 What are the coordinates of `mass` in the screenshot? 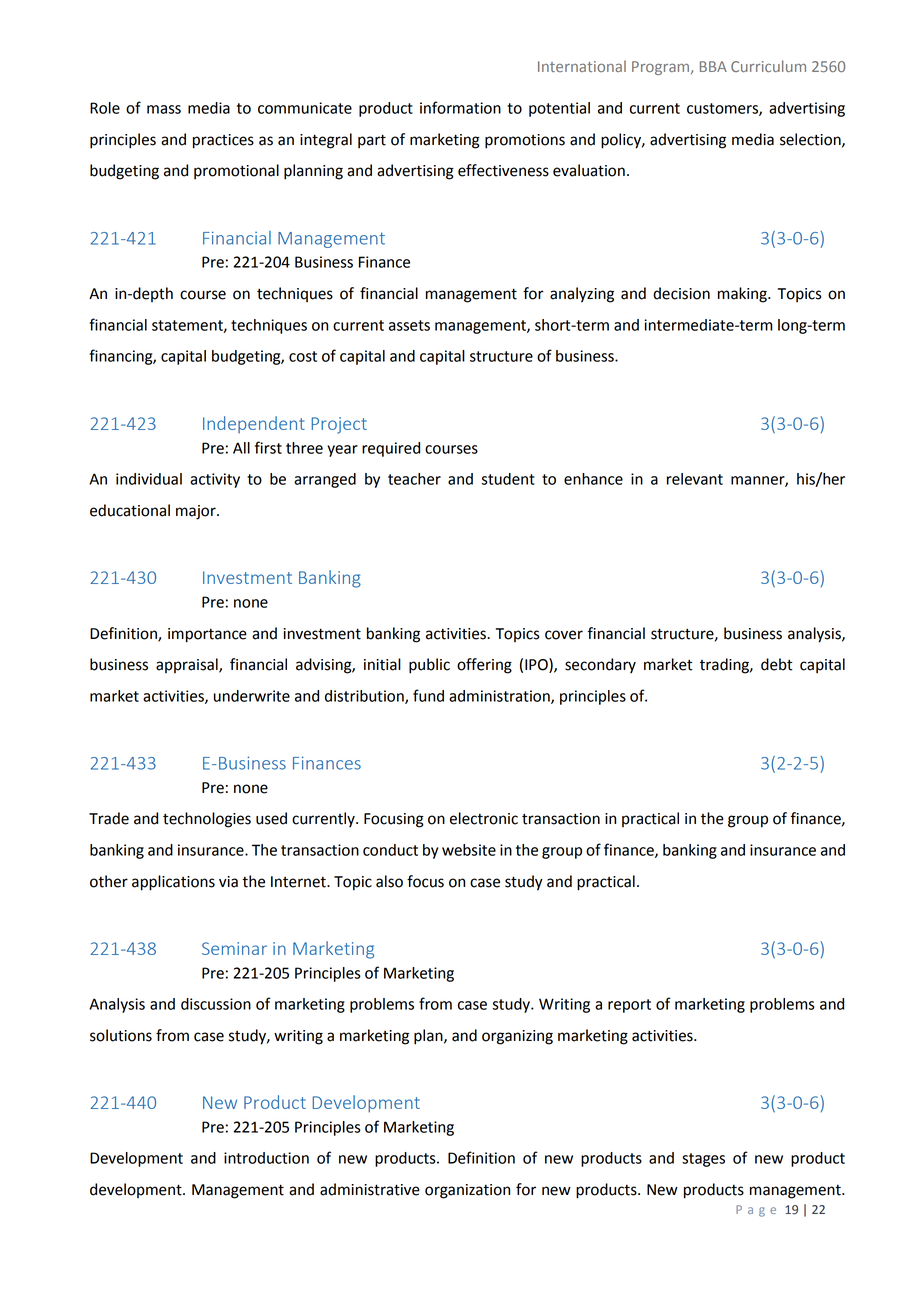 It's located at (164, 109).
